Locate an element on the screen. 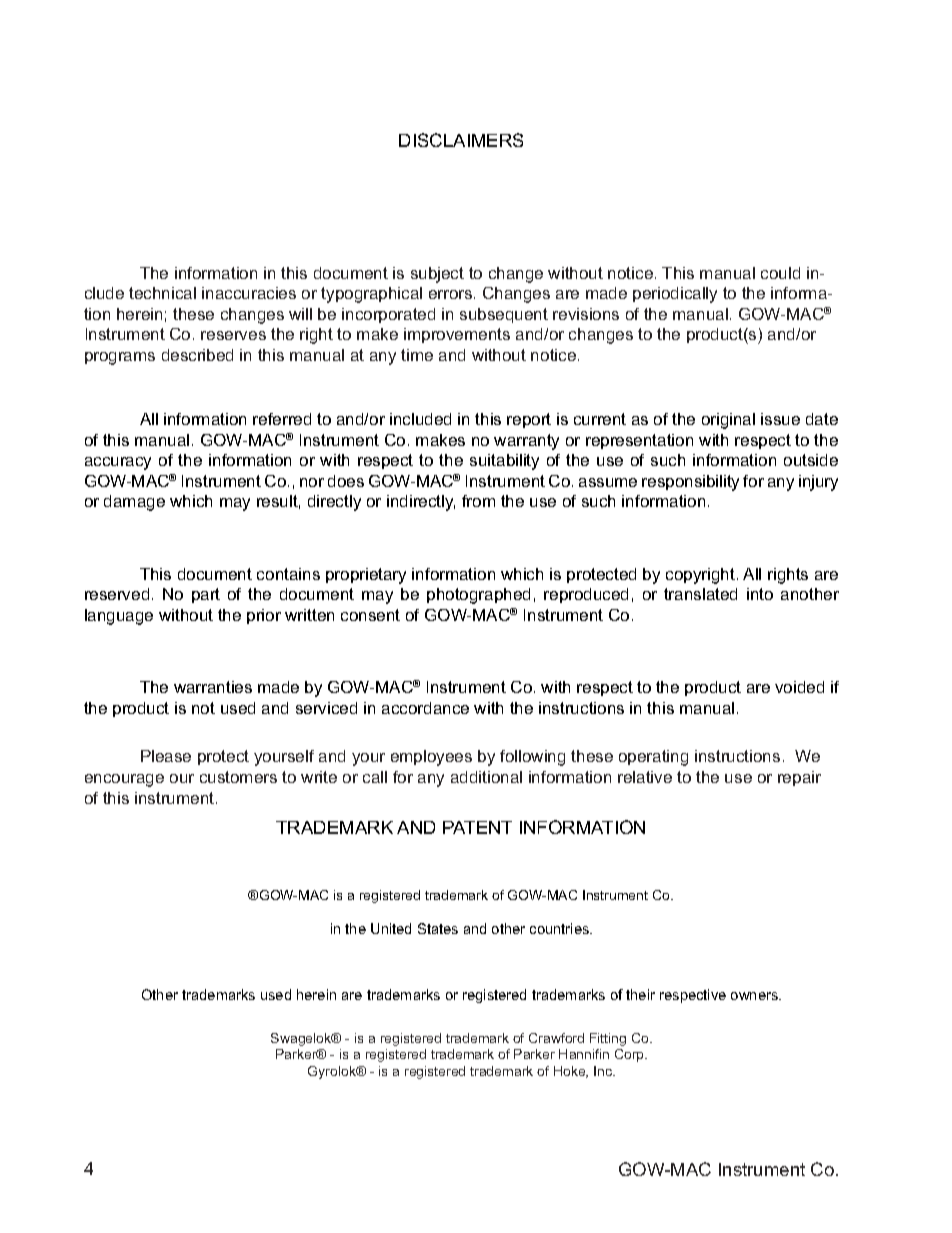 The image size is (952, 1233). DISCLAIMERS is located at coordinates (461, 140).
